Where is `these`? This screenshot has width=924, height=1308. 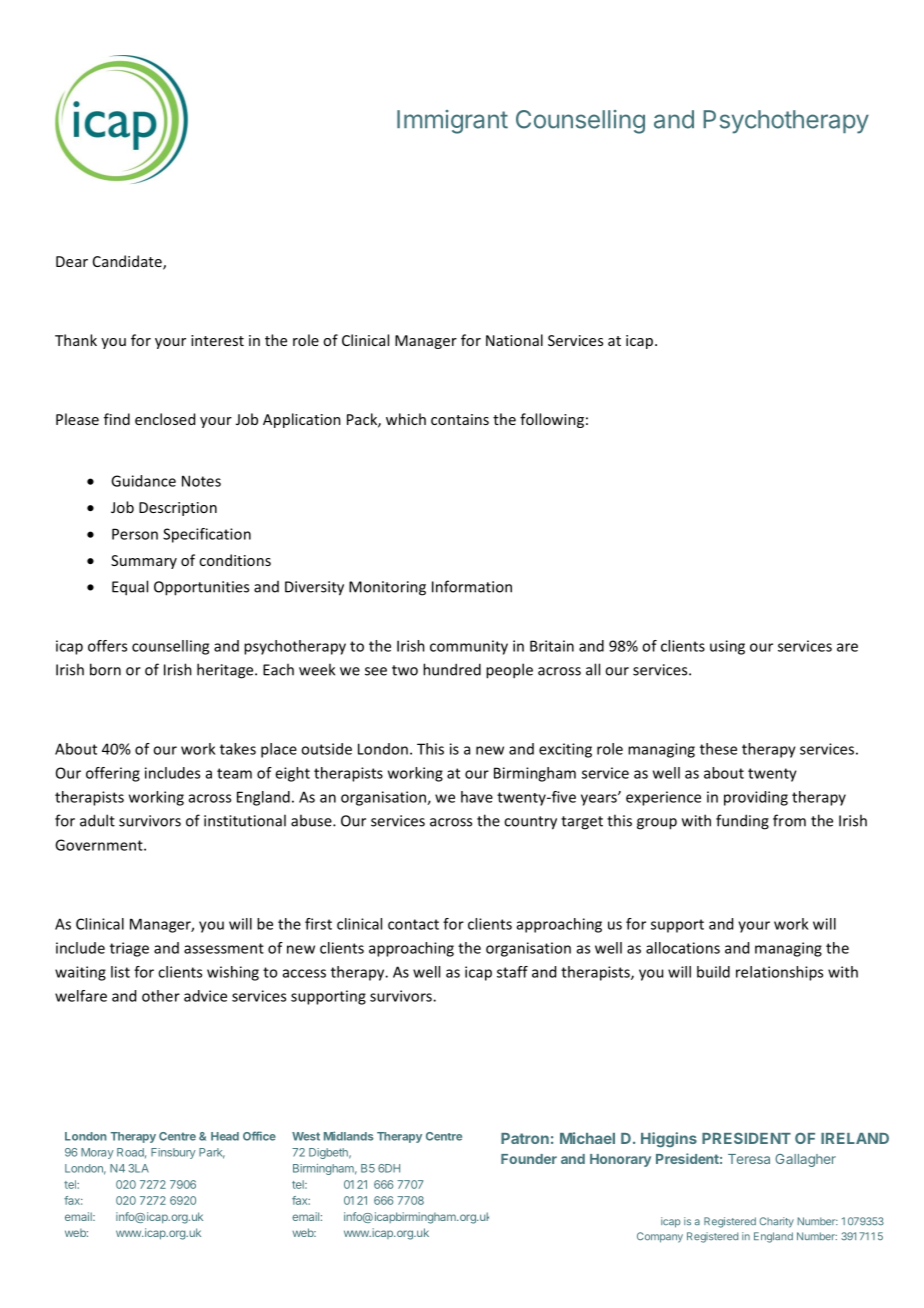
these is located at coordinates (718, 749).
